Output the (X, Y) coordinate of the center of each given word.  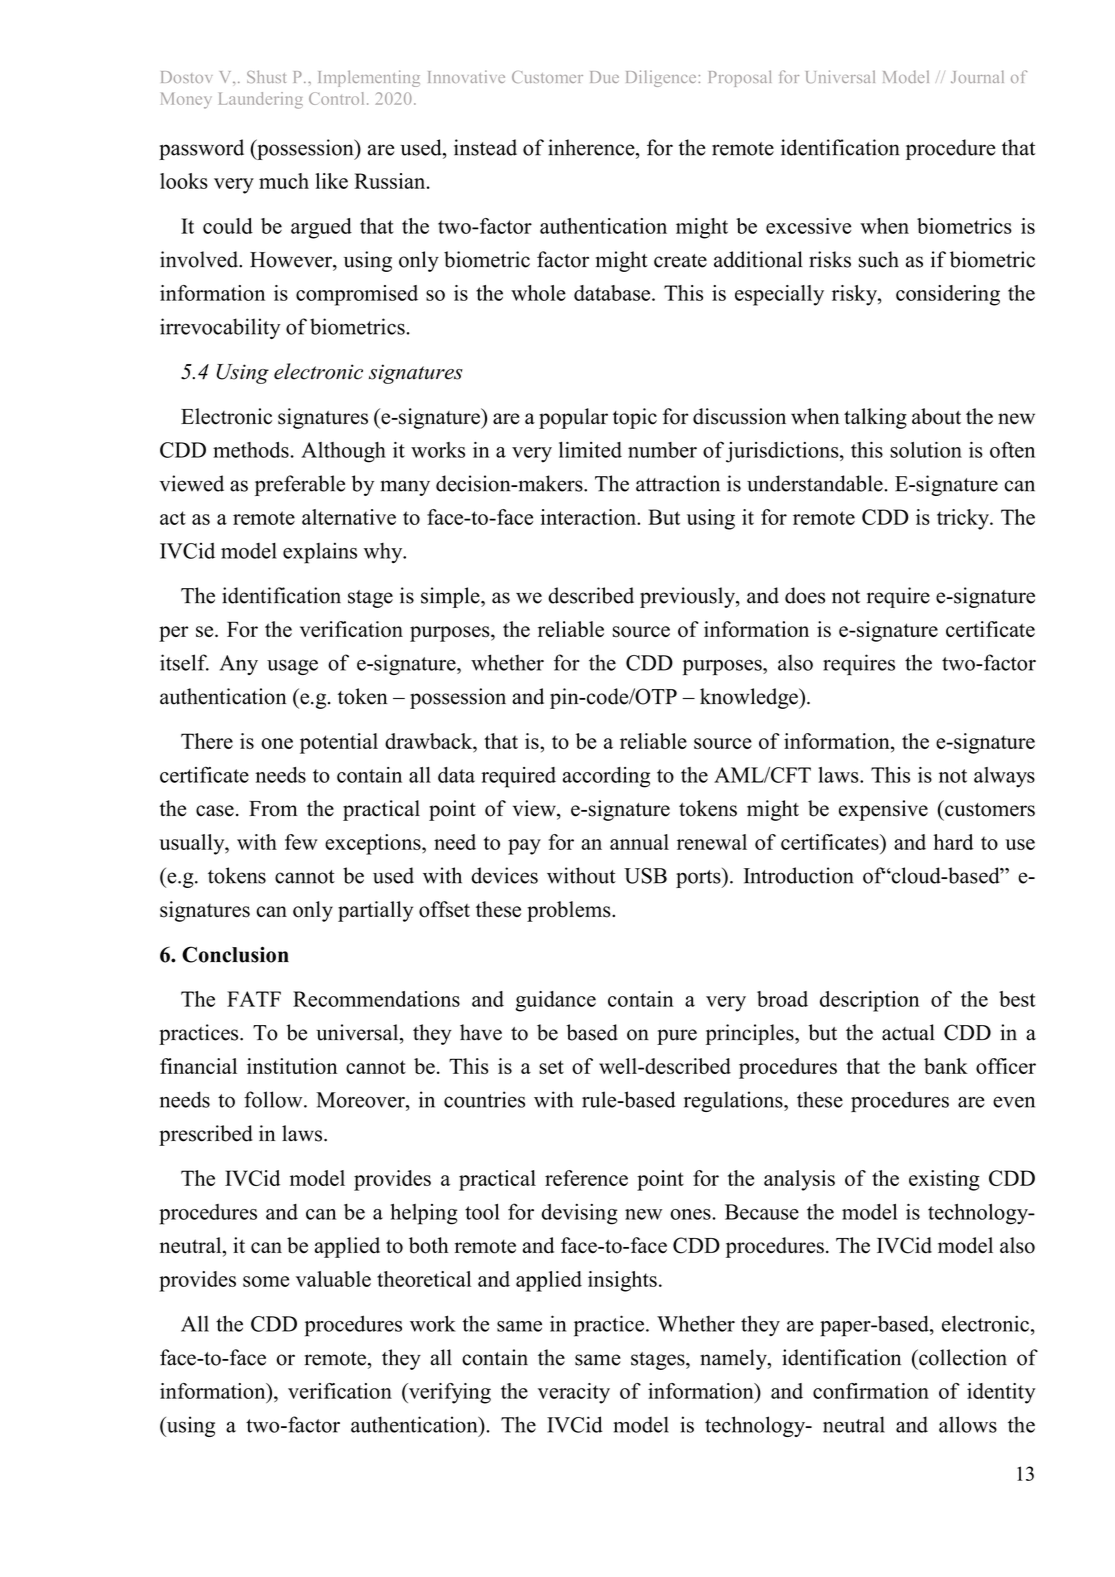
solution (926, 450)
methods (251, 450)
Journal (977, 76)
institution (292, 1066)
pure (677, 1037)
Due (604, 77)
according (606, 777)
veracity (574, 1393)
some (266, 1281)
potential (339, 743)
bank (946, 1066)
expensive (883, 810)
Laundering (261, 100)
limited (590, 450)
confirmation (871, 1391)
